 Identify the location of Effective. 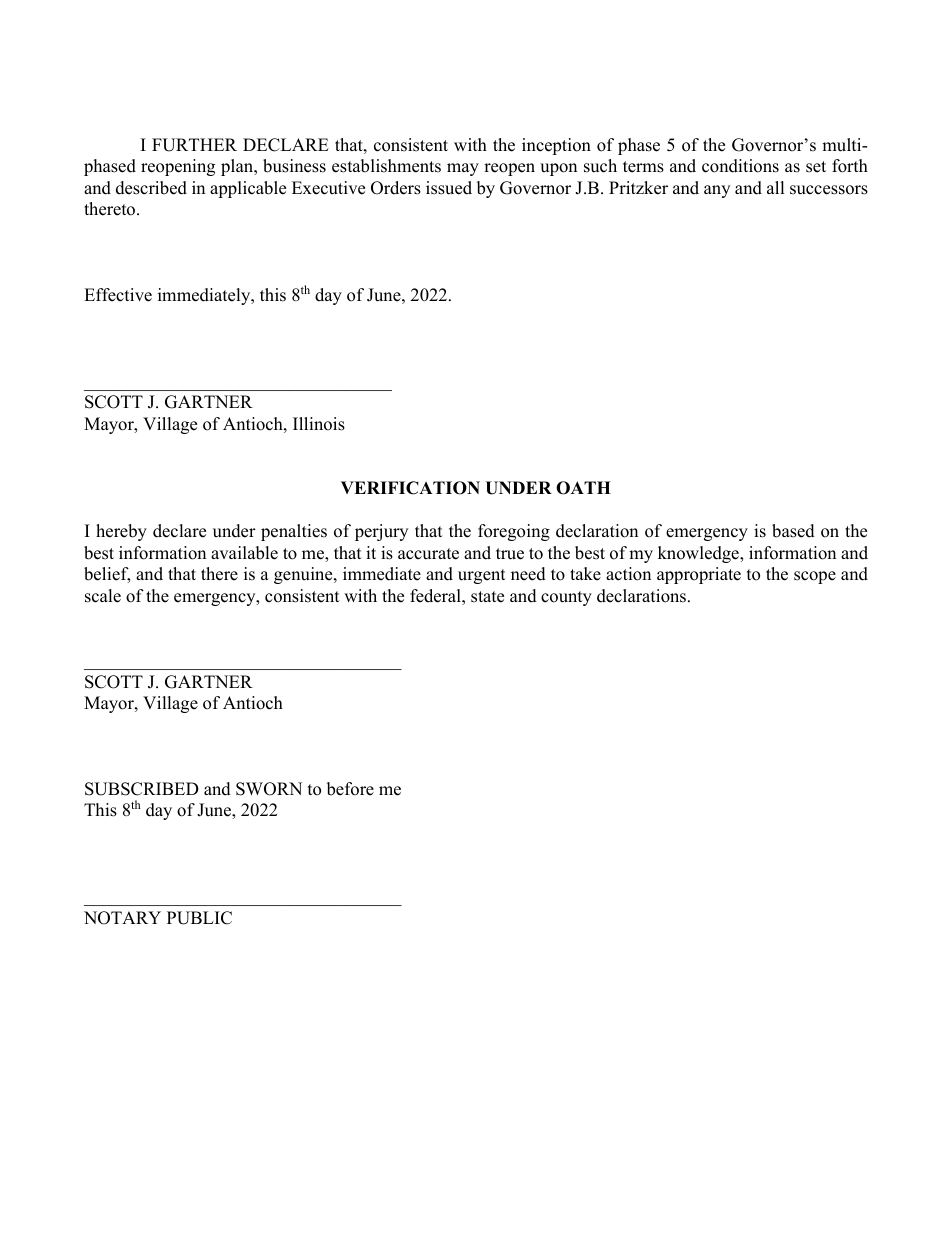
(118, 295).
